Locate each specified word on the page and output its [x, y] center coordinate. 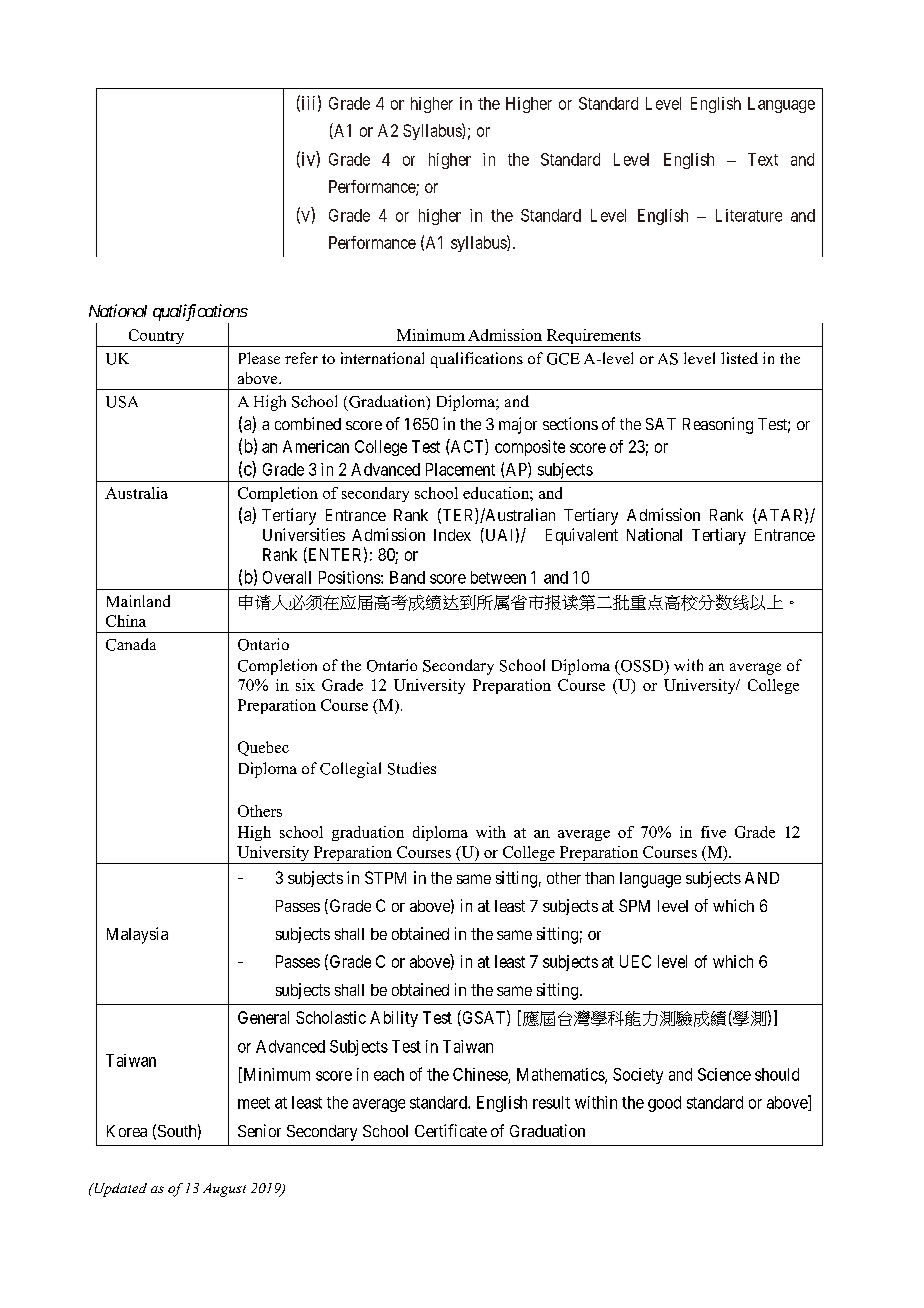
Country [156, 338]
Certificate [451, 1130]
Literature [749, 215]
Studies [412, 768]
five [713, 832]
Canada [131, 644]
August [224, 1190]
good [664, 1104]
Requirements [593, 338]
